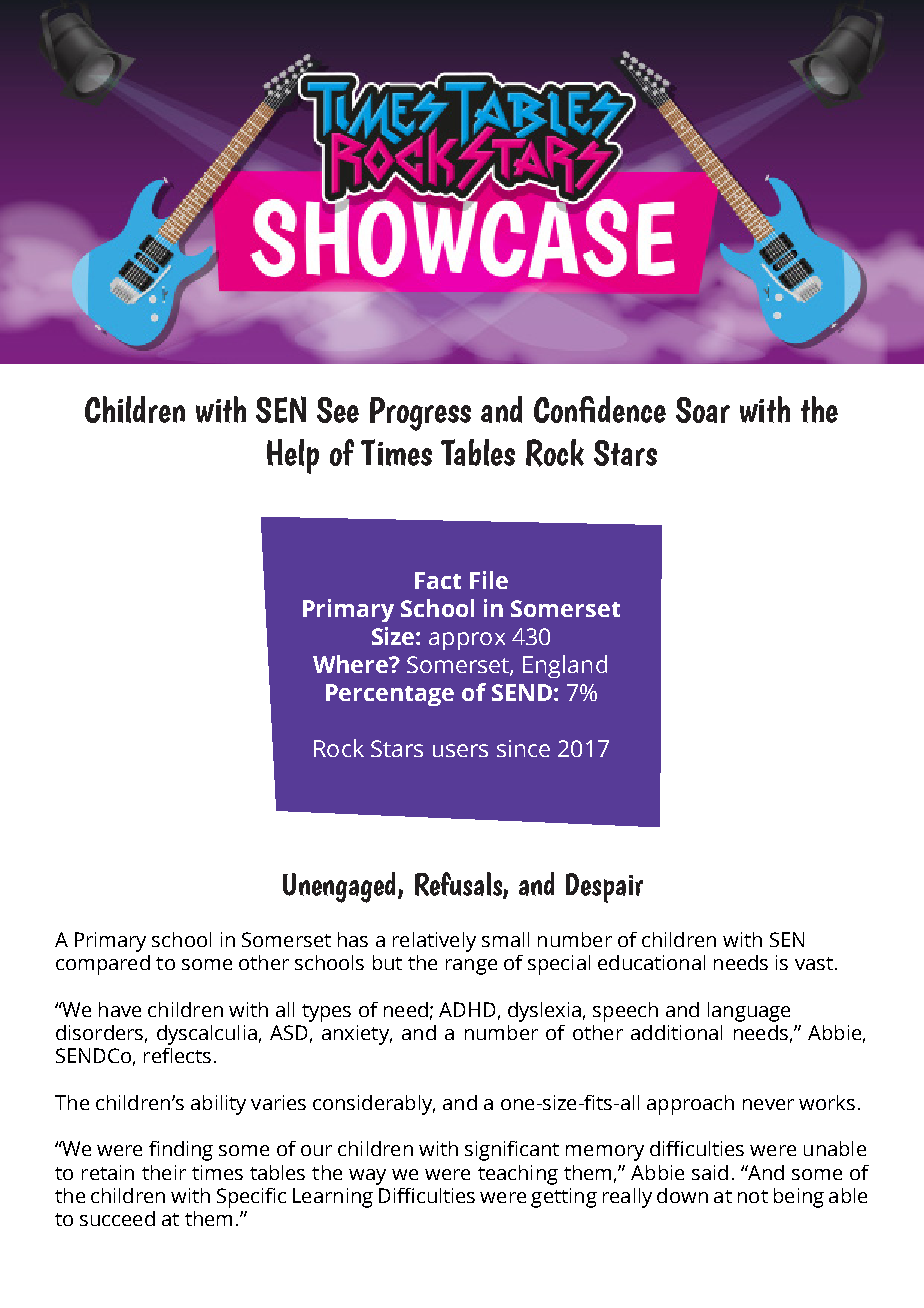 This screenshot has height=1308, width=924. I want to click on Help, so click(293, 456).
